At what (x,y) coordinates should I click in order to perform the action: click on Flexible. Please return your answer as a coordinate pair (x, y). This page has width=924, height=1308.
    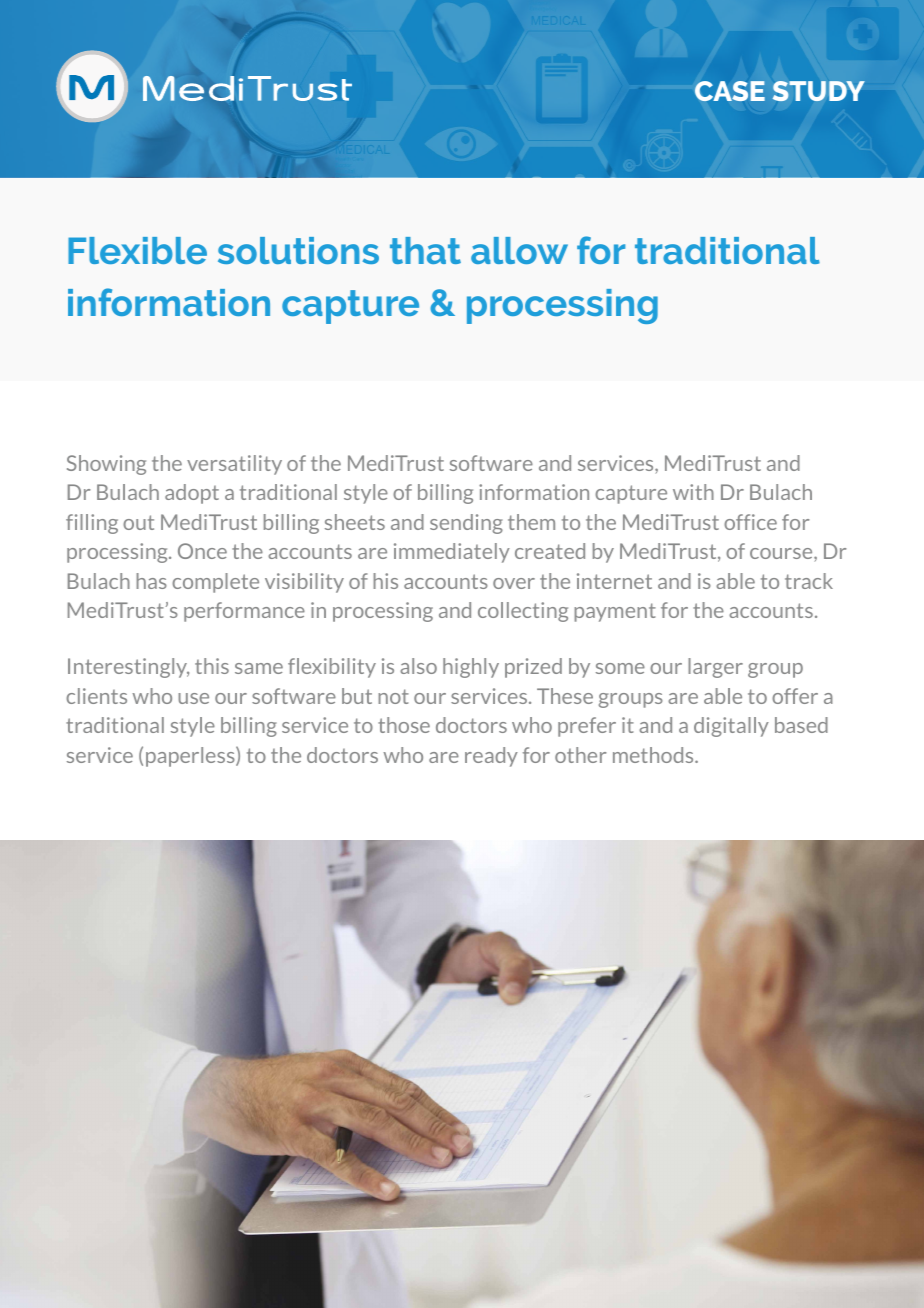
    Looking at the image, I should click on (137, 250).
